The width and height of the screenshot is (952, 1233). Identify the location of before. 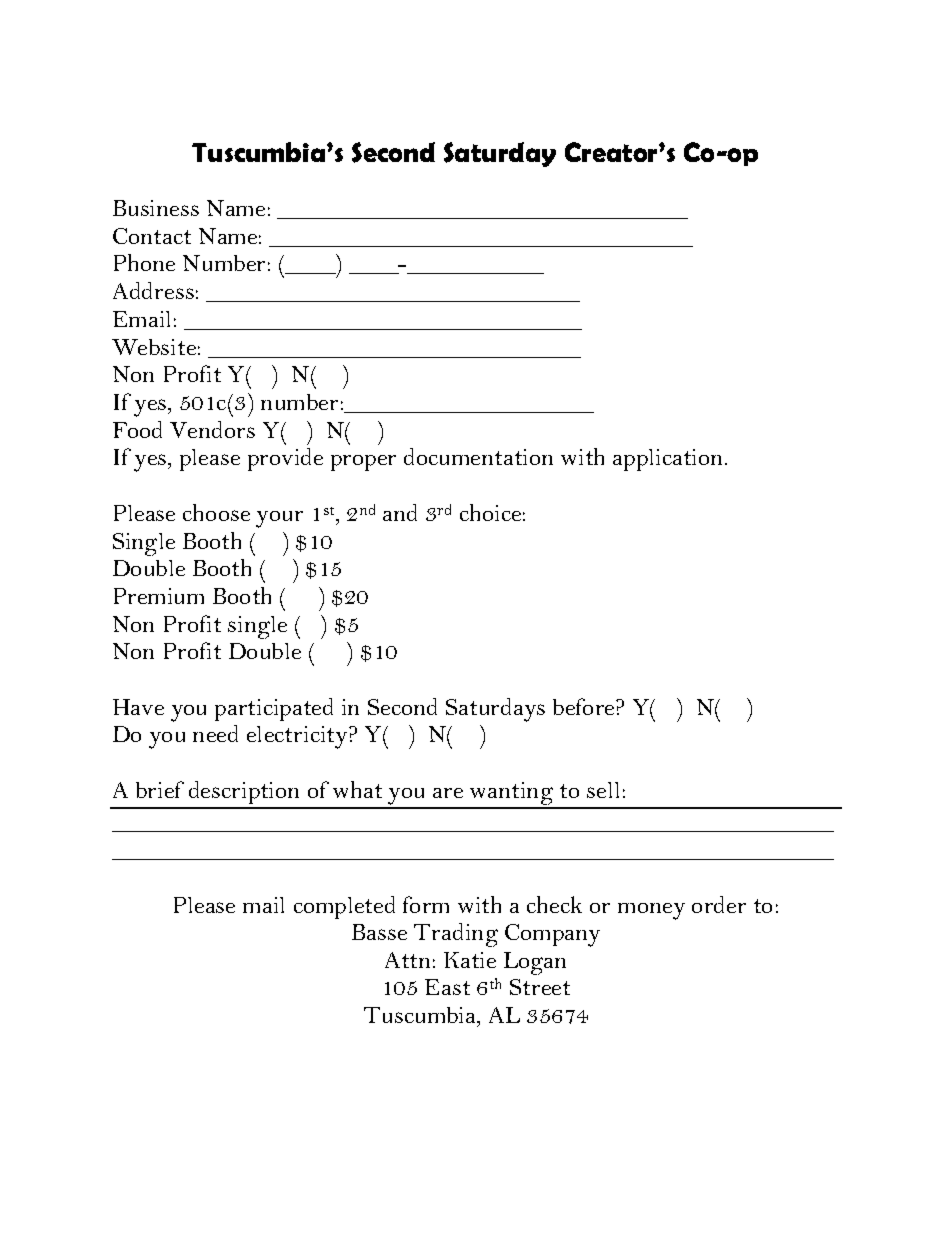
(585, 706).
